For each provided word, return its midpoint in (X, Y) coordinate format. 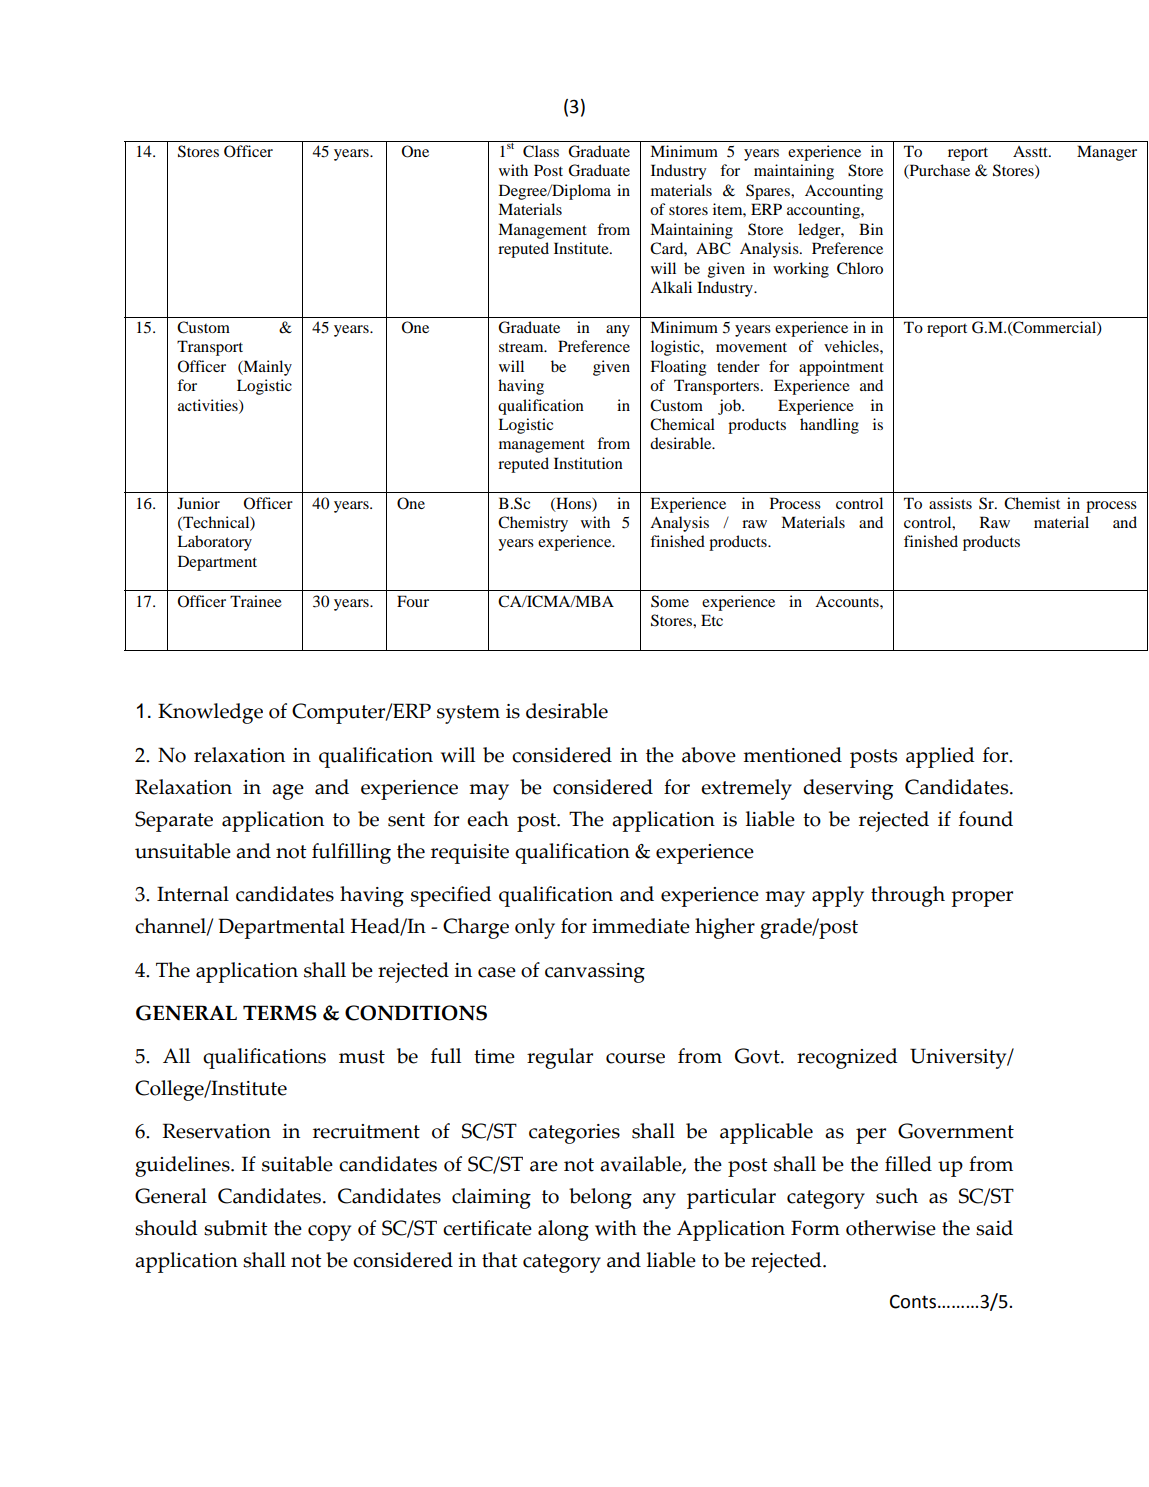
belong (600, 1198)
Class (541, 151)
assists (950, 503)
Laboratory (214, 543)
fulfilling (351, 853)
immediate (641, 926)
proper (982, 899)
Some (670, 601)
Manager (1107, 153)
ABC (713, 248)
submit (236, 1228)
